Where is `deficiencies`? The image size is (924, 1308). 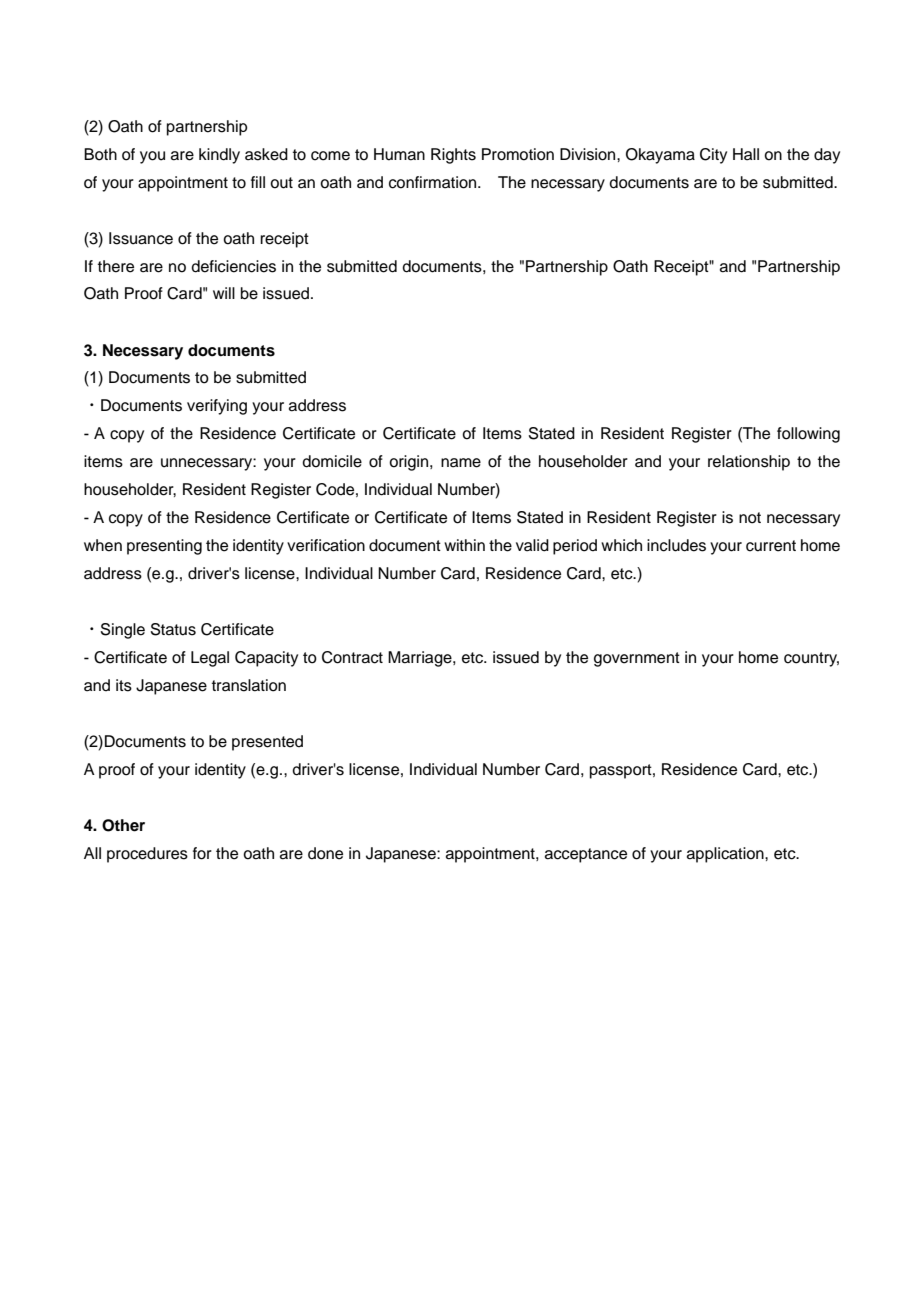
deficiencies is located at coordinates (233, 266).
